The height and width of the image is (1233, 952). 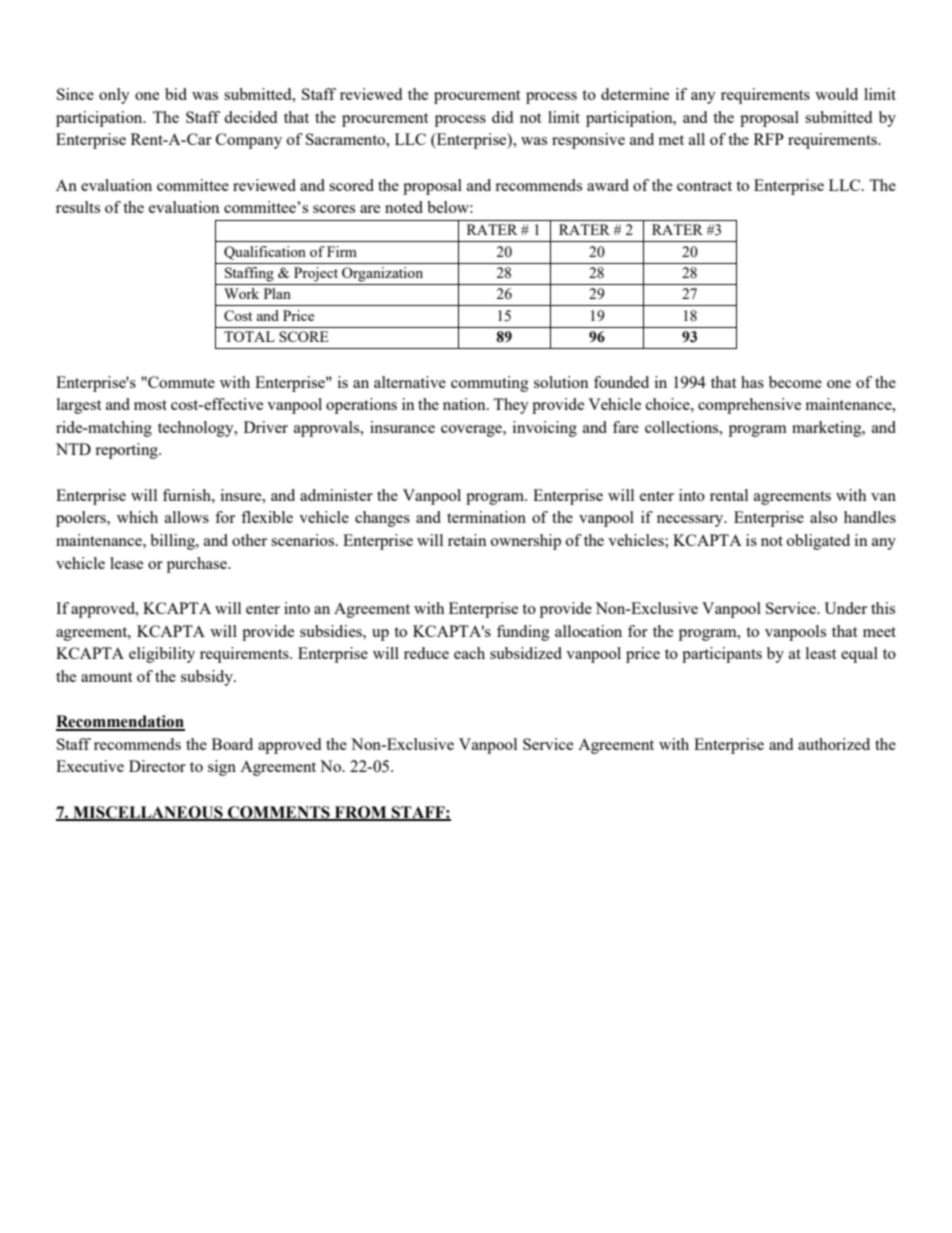 What do you see at coordinates (342, 251) in the image?
I see `Firm` at bounding box center [342, 251].
